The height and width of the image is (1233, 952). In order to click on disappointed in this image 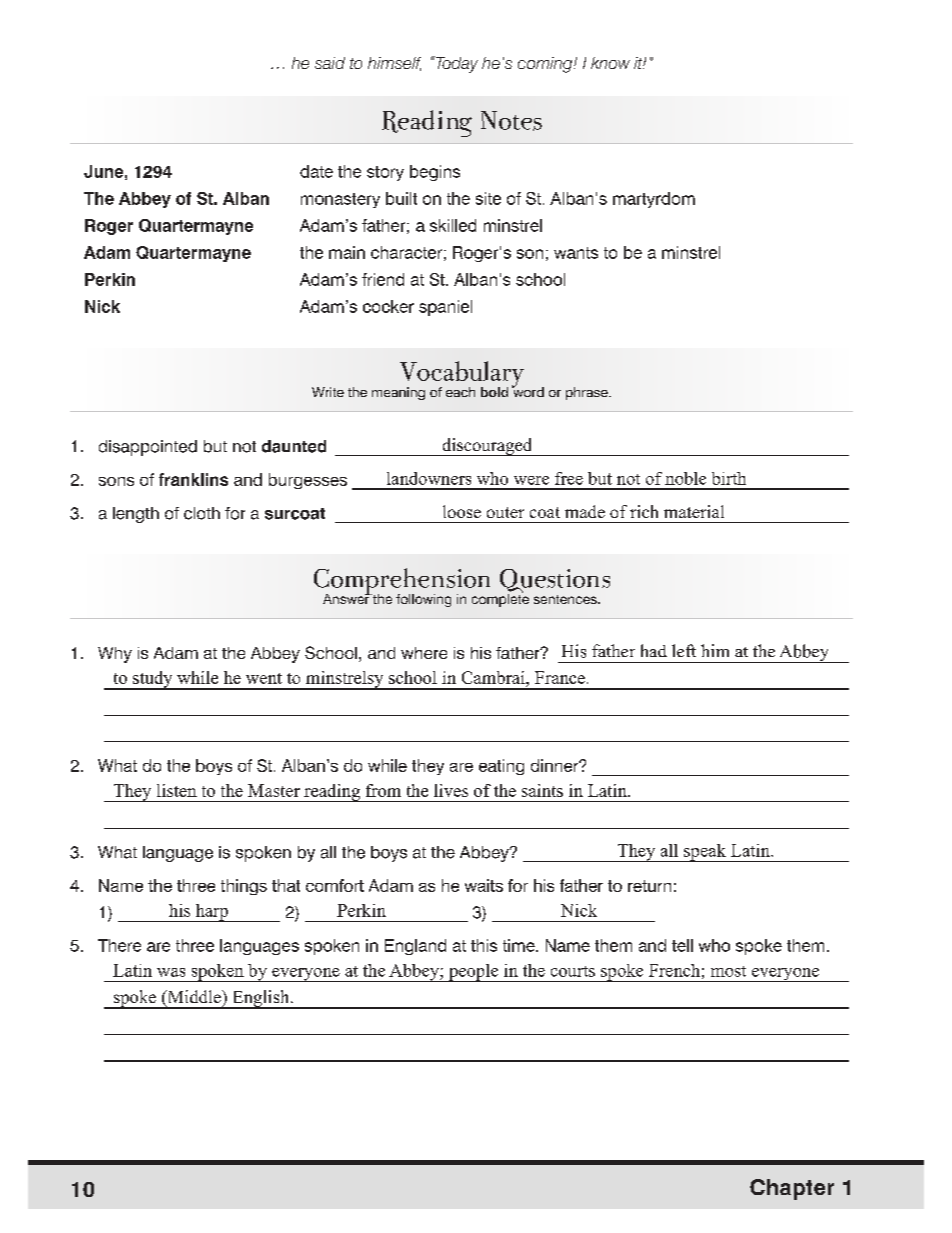, I will do `click(148, 448)`.
